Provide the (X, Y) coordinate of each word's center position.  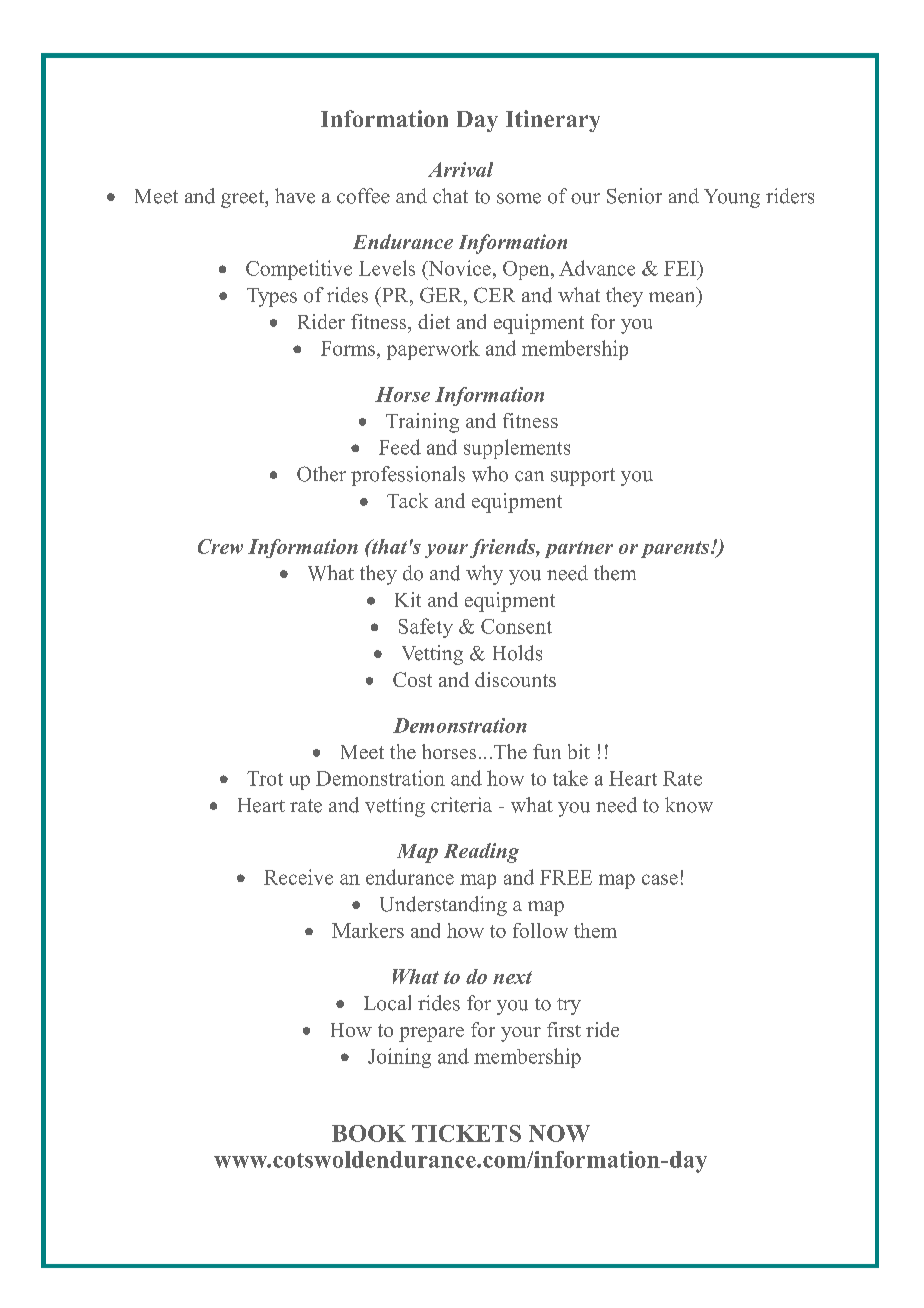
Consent (516, 626)
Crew (220, 546)
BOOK (369, 1133)
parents (676, 549)
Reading (481, 853)
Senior (634, 196)
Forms (348, 348)
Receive (298, 877)
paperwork (433, 350)
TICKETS (466, 1133)
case (660, 879)
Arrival (460, 169)
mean (671, 297)
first (564, 1029)
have (295, 196)
